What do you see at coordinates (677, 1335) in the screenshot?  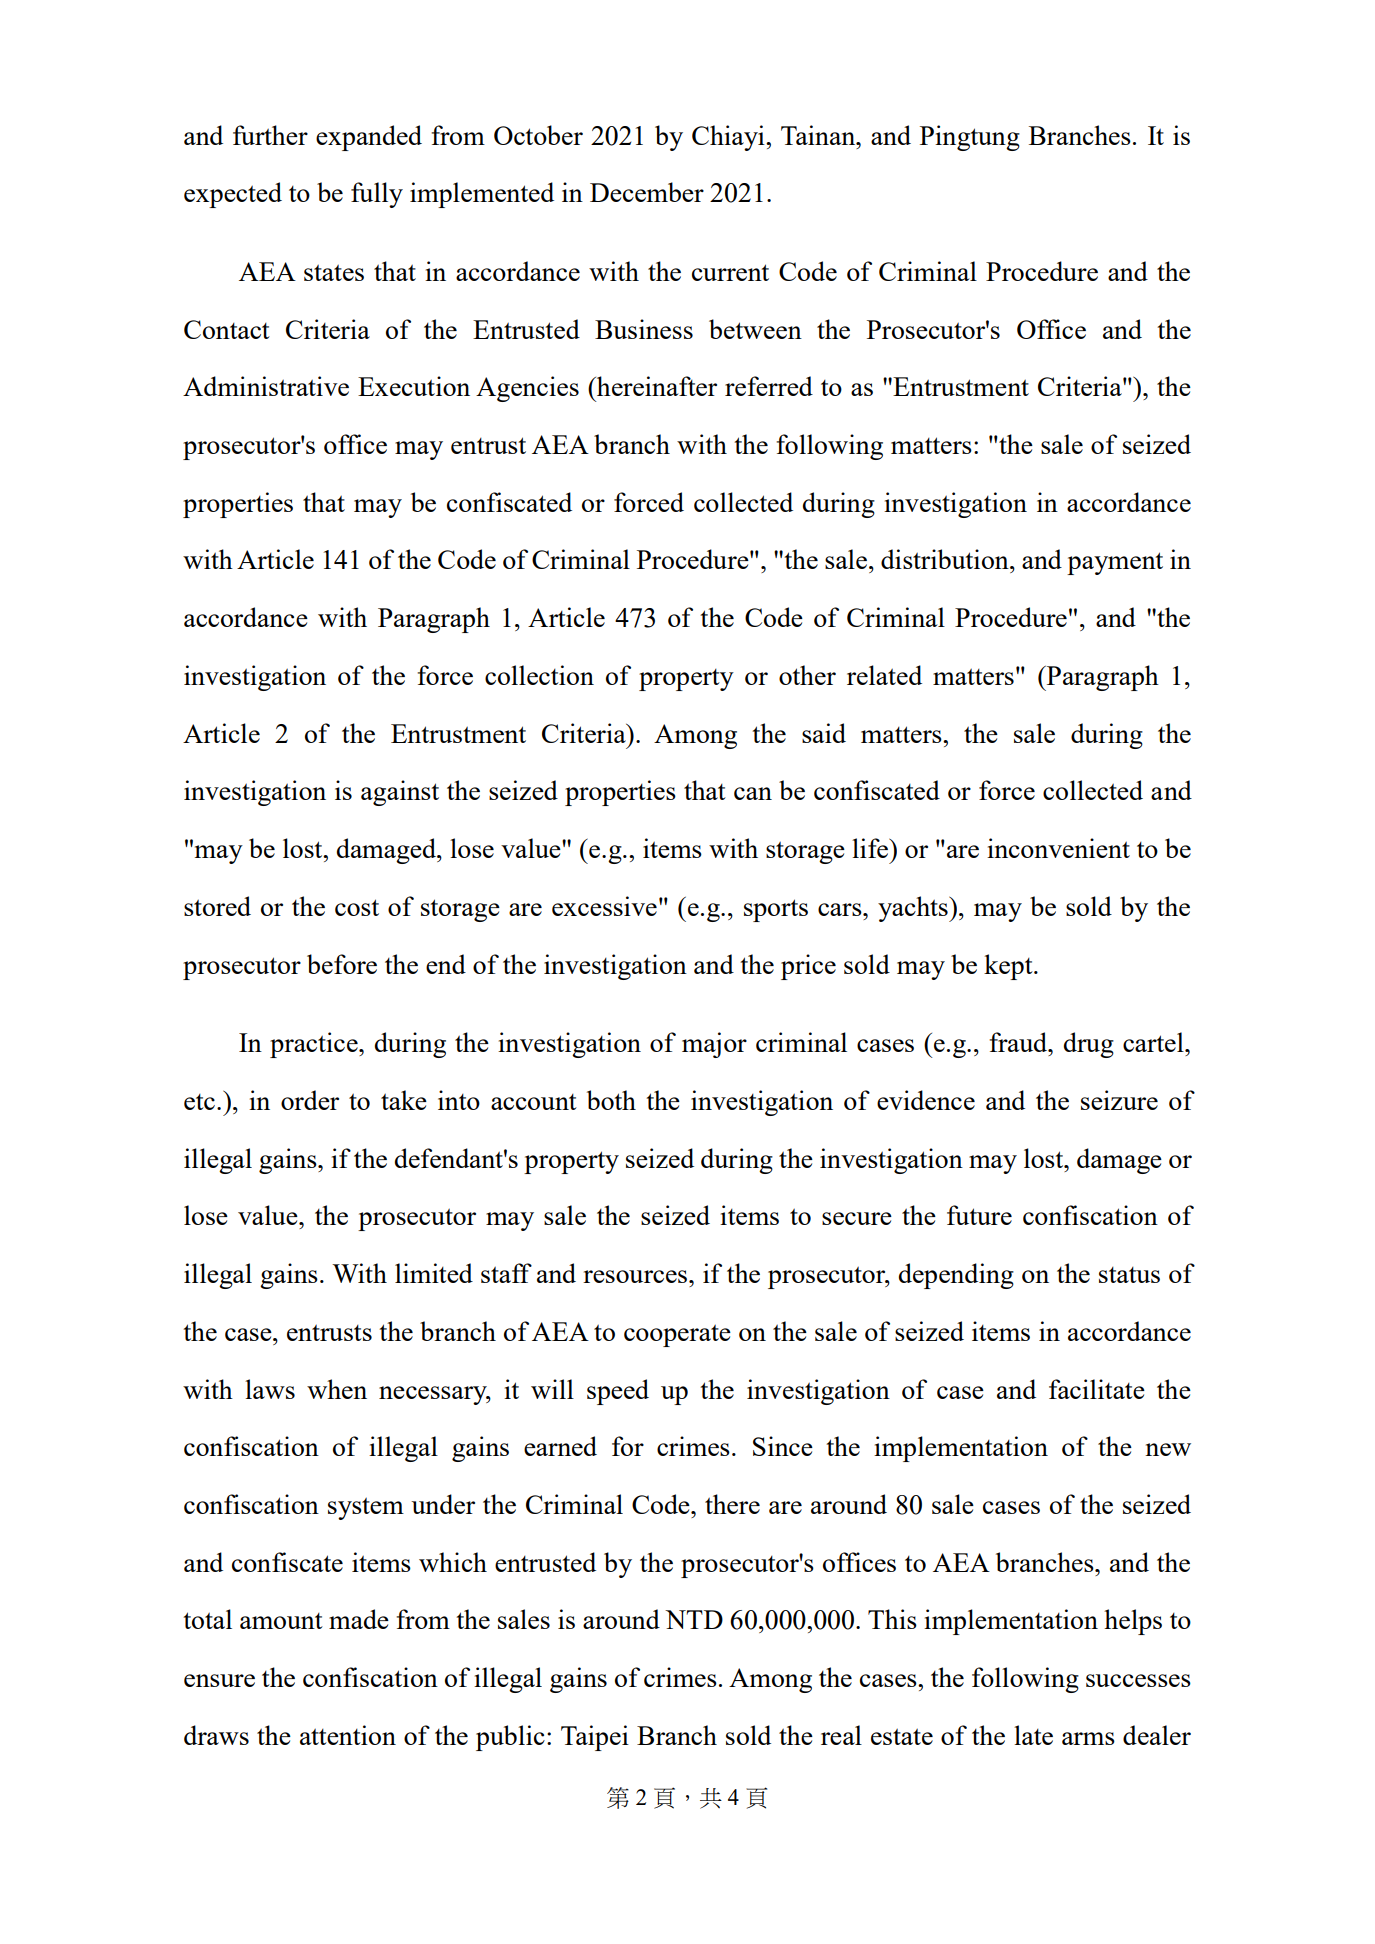 I see `cooperate` at bounding box center [677, 1335].
